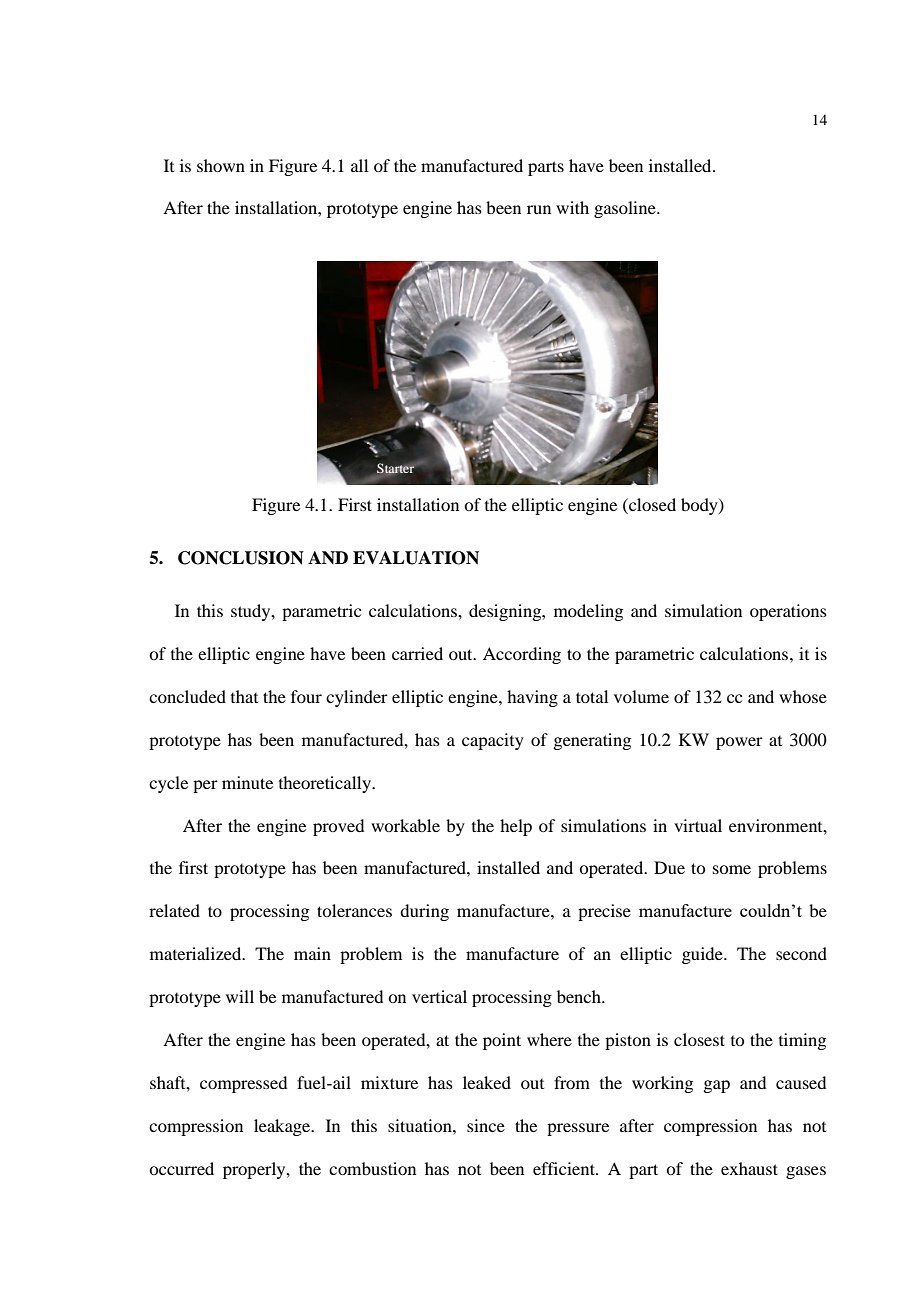 This document has height=1308, width=924. Describe the element at coordinates (626, 209) in the document. I see `gasoline` at that location.
